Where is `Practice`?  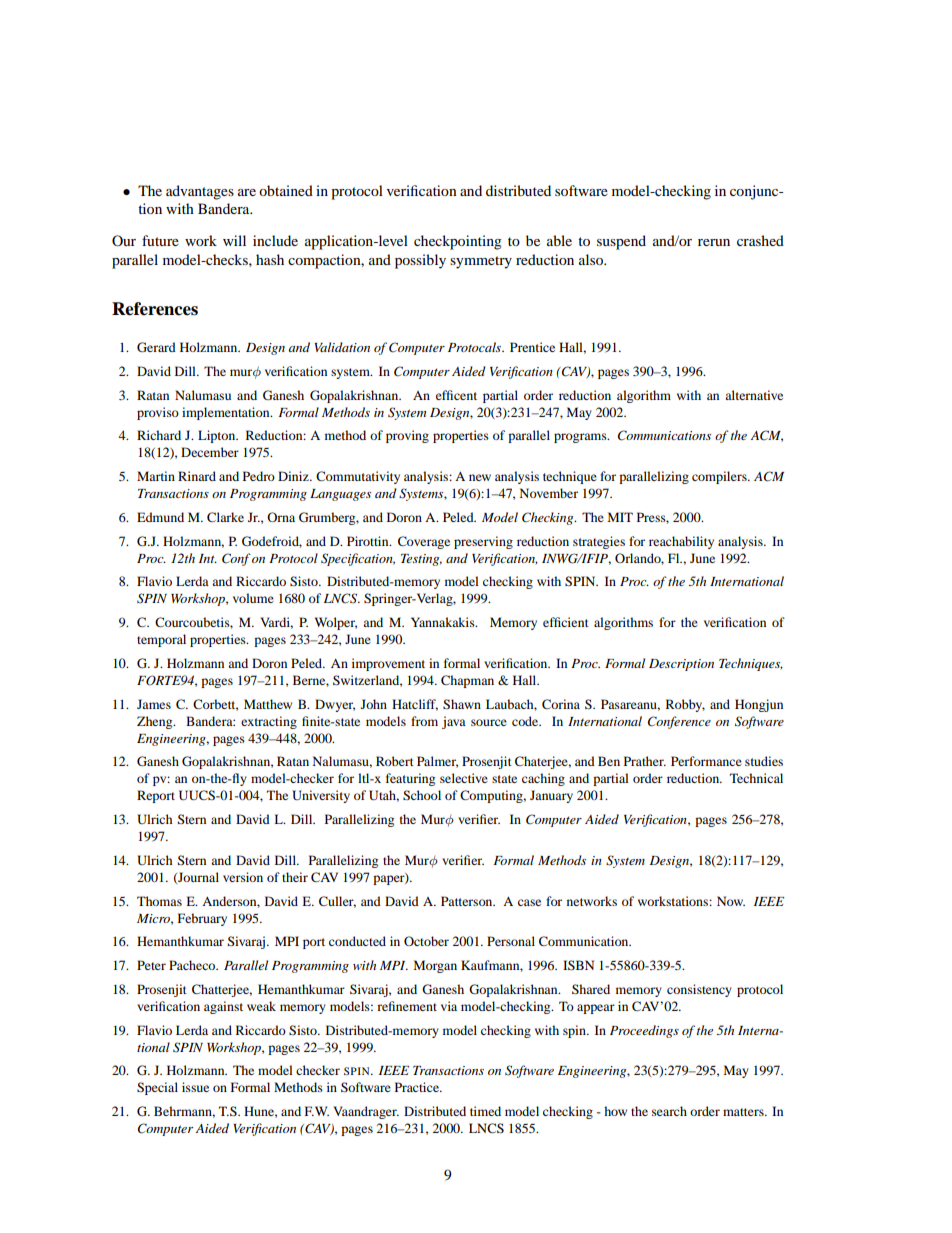 Practice is located at coordinates (418, 1087).
